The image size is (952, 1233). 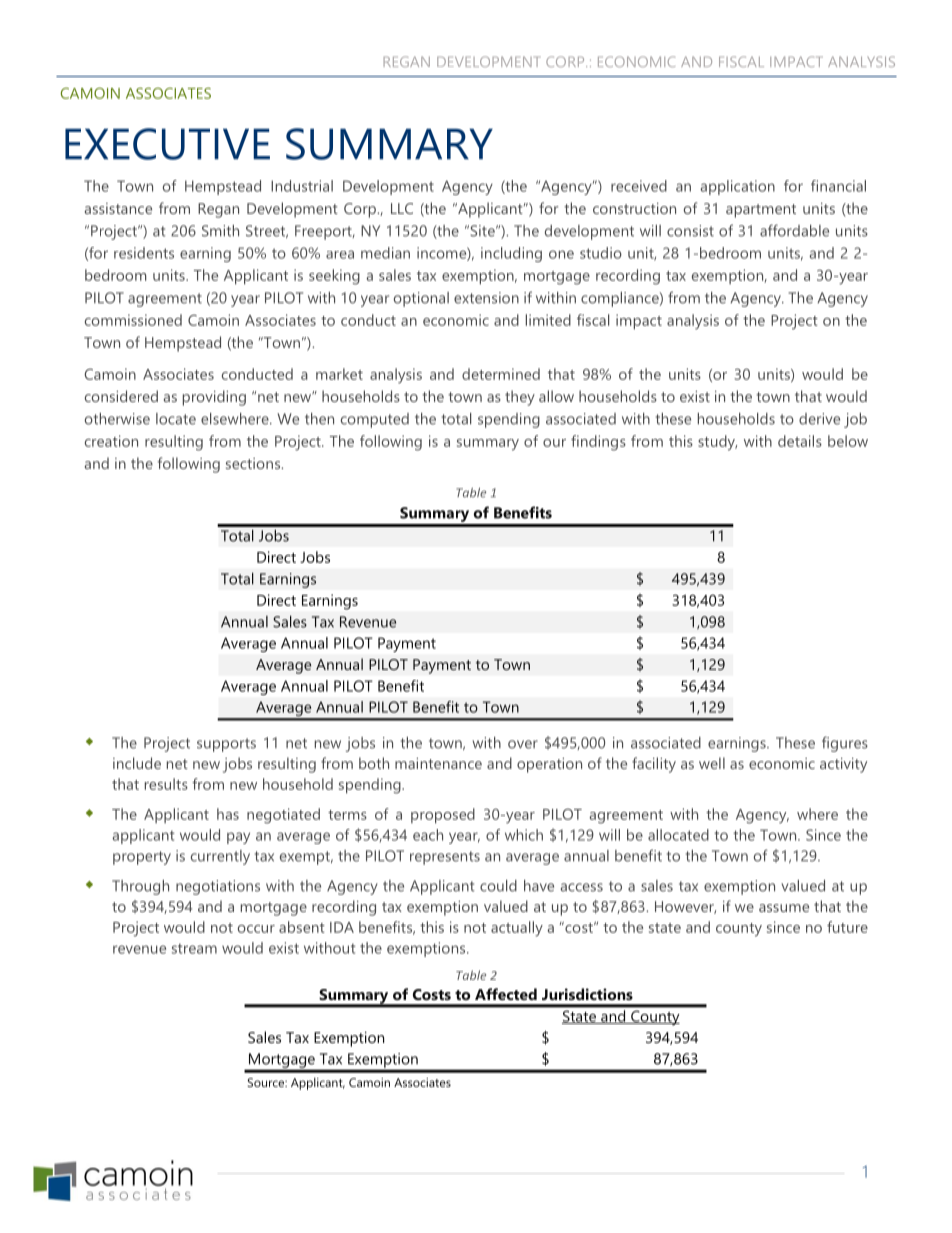 What do you see at coordinates (520, 398) in the screenshot?
I see `they` at bounding box center [520, 398].
